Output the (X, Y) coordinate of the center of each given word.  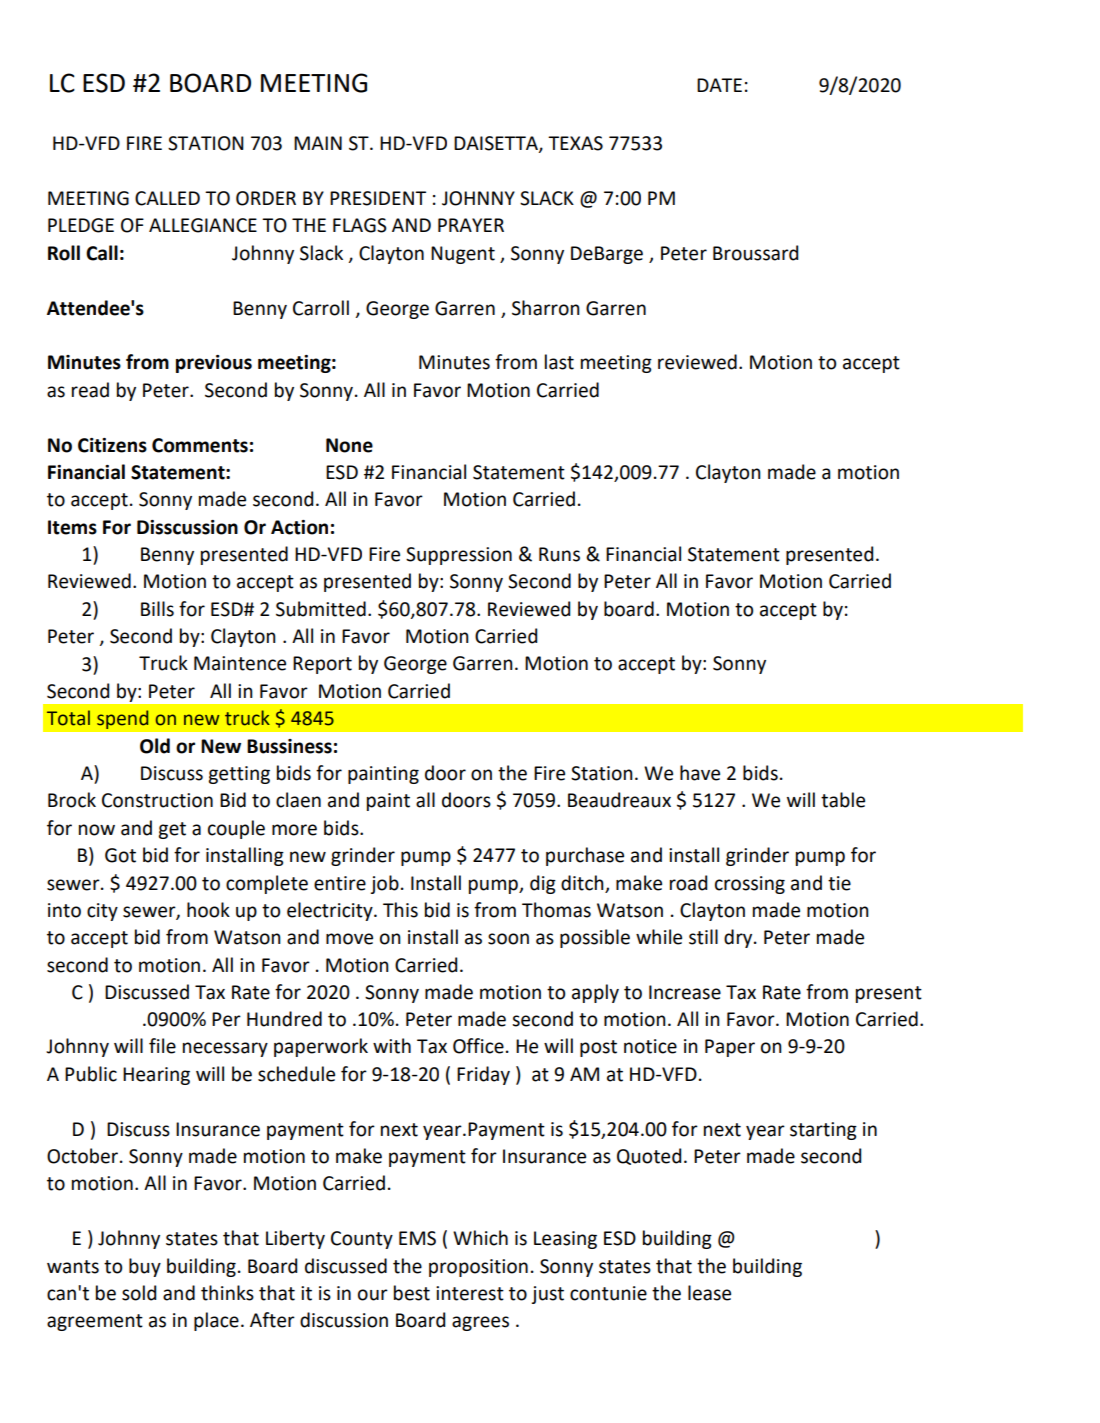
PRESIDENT (378, 198)
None (349, 445)
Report (322, 665)
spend (122, 719)
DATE (719, 85)
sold (139, 1293)
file (162, 1046)
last (559, 362)
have (700, 773)
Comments (200, 445)
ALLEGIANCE (203, 225)
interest (470, 1293)
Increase (685, 992)
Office (478, 1046)
